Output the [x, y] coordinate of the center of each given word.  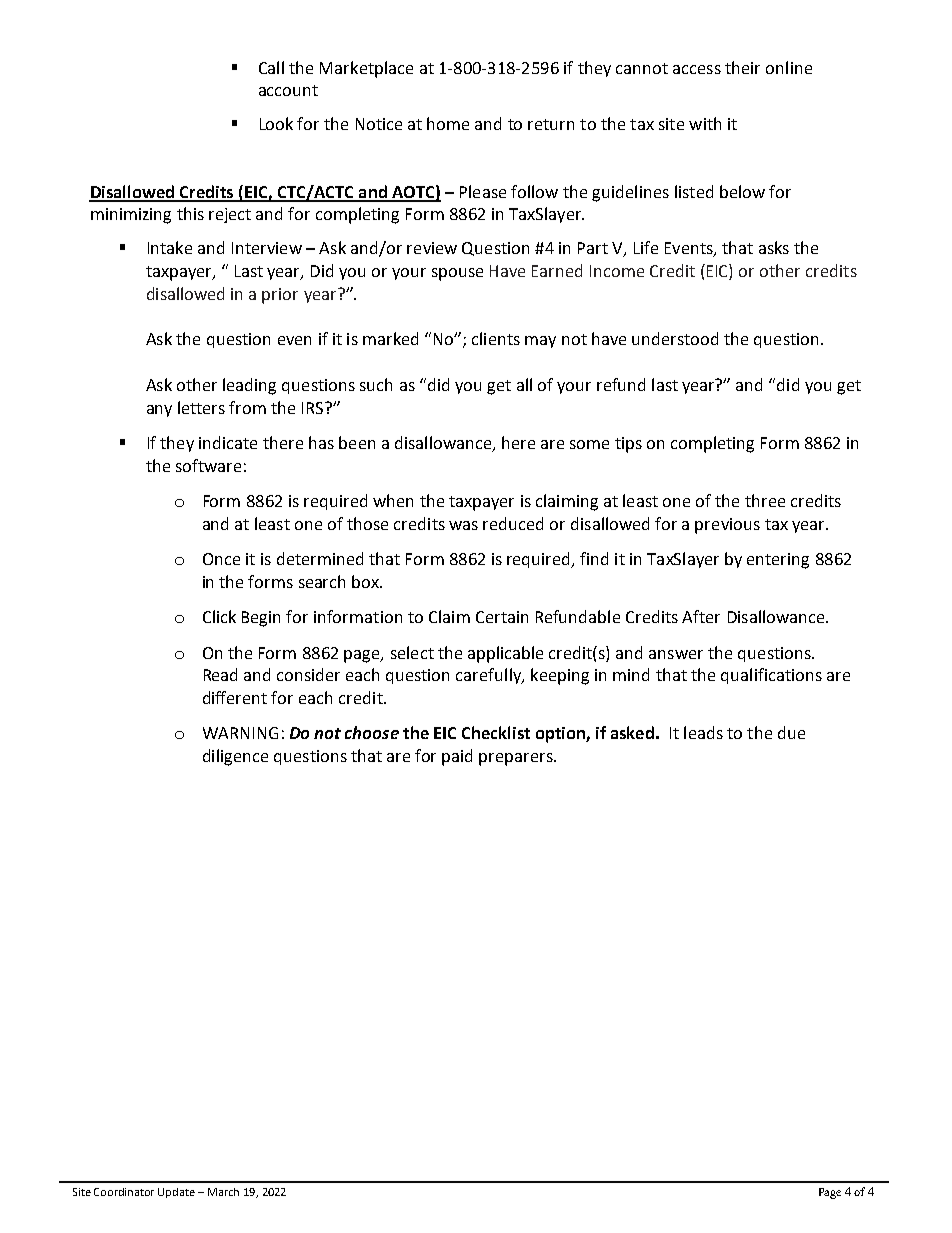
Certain [502, 617]
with [705, 123]
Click [219, 616]
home [448, 123]
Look [276, 123]
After [701, 616]
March [223, 1192]
